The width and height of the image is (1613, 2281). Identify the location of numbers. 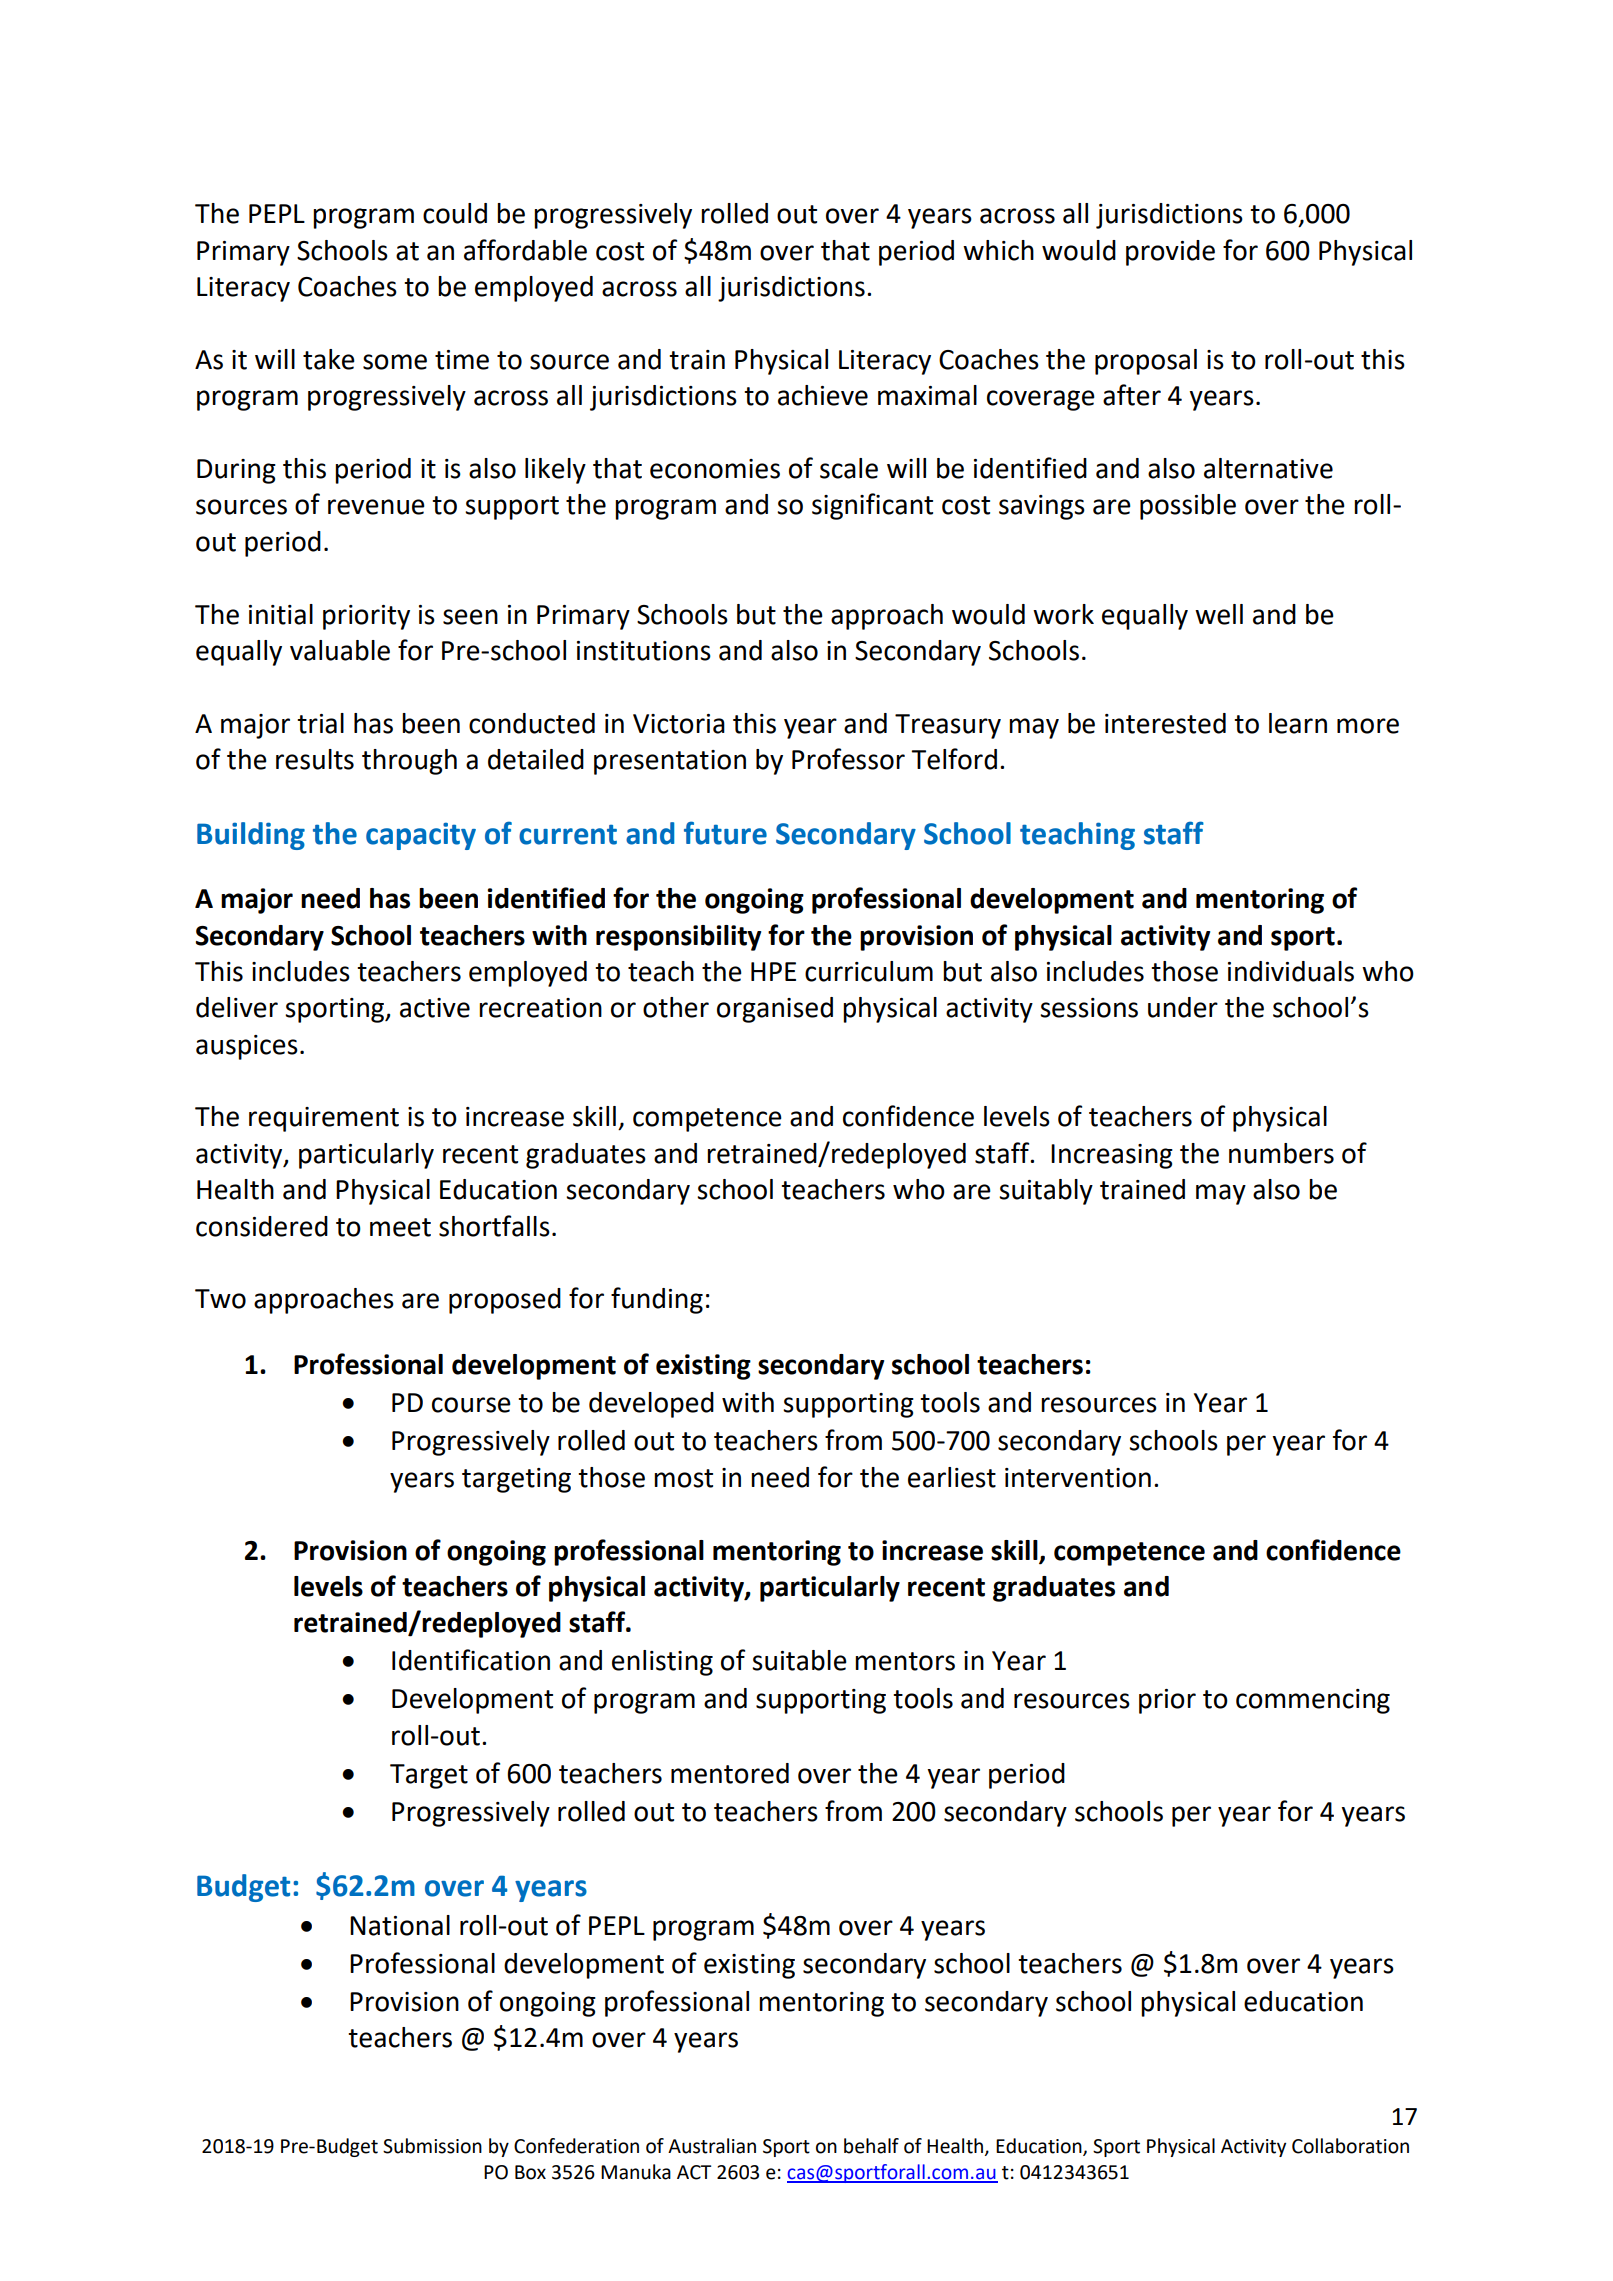
(1281, 1153).
